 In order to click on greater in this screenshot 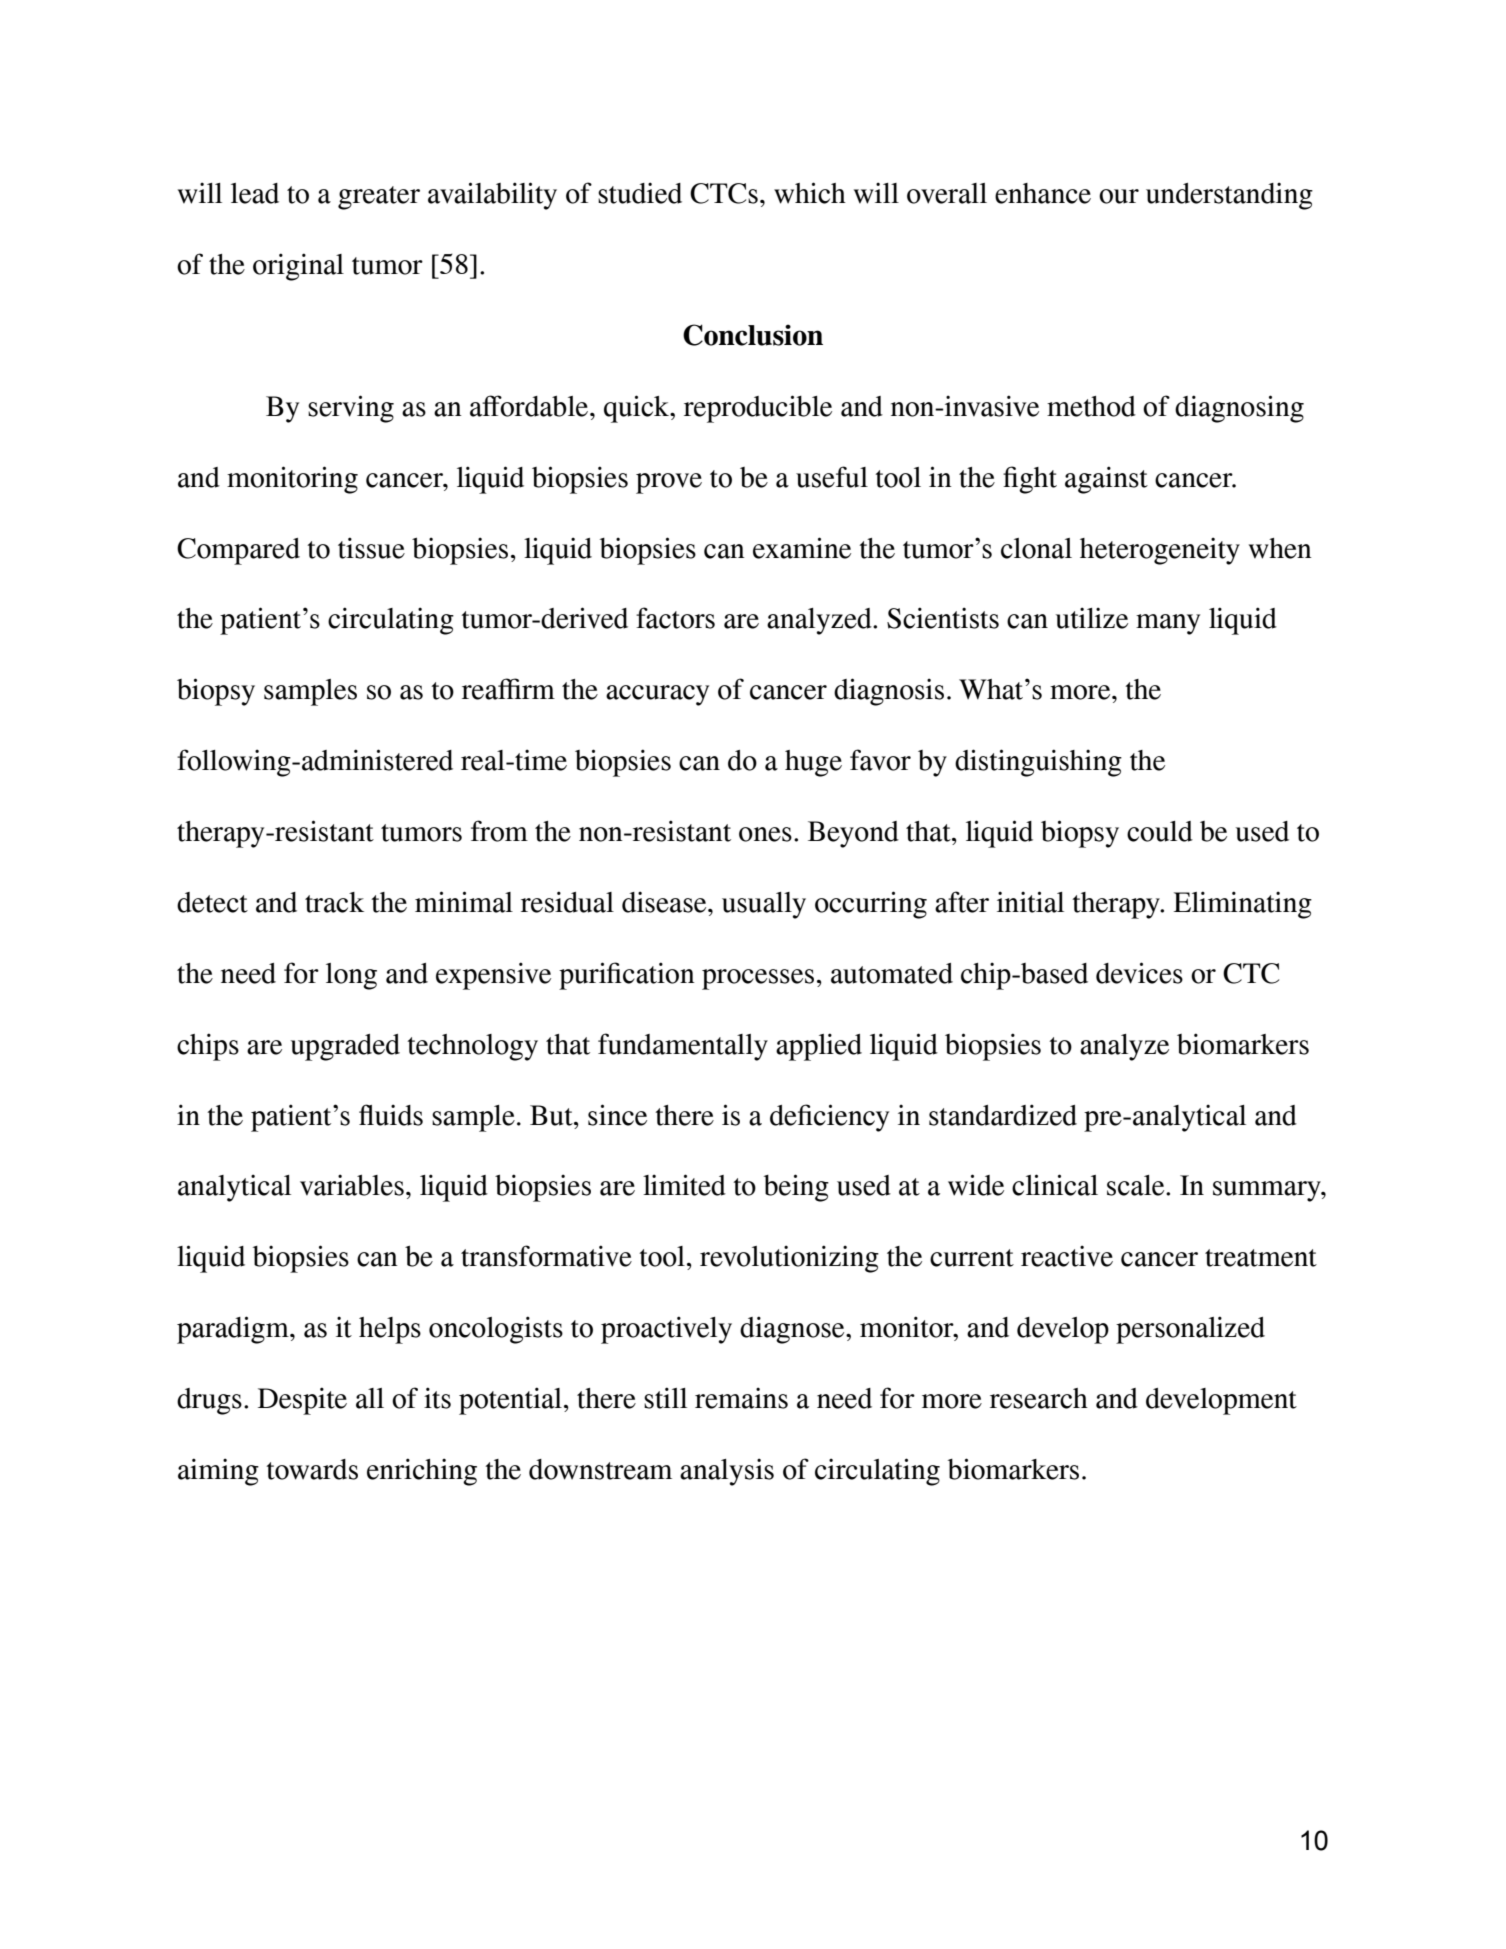, I will do `click(379, 198)`.
